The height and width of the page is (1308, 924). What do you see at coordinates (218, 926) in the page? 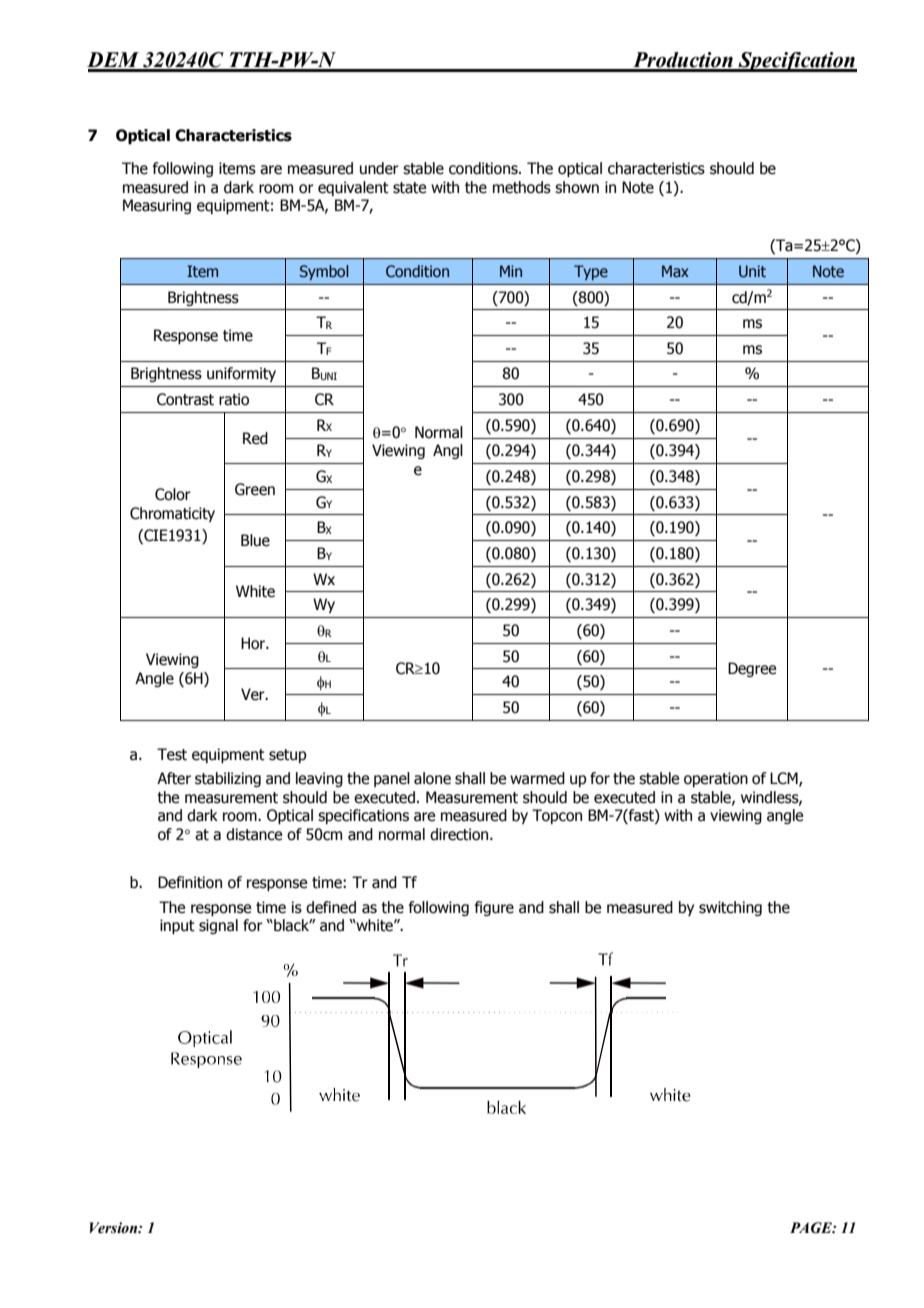
I see `signal` at bounding box center [218, 926].
